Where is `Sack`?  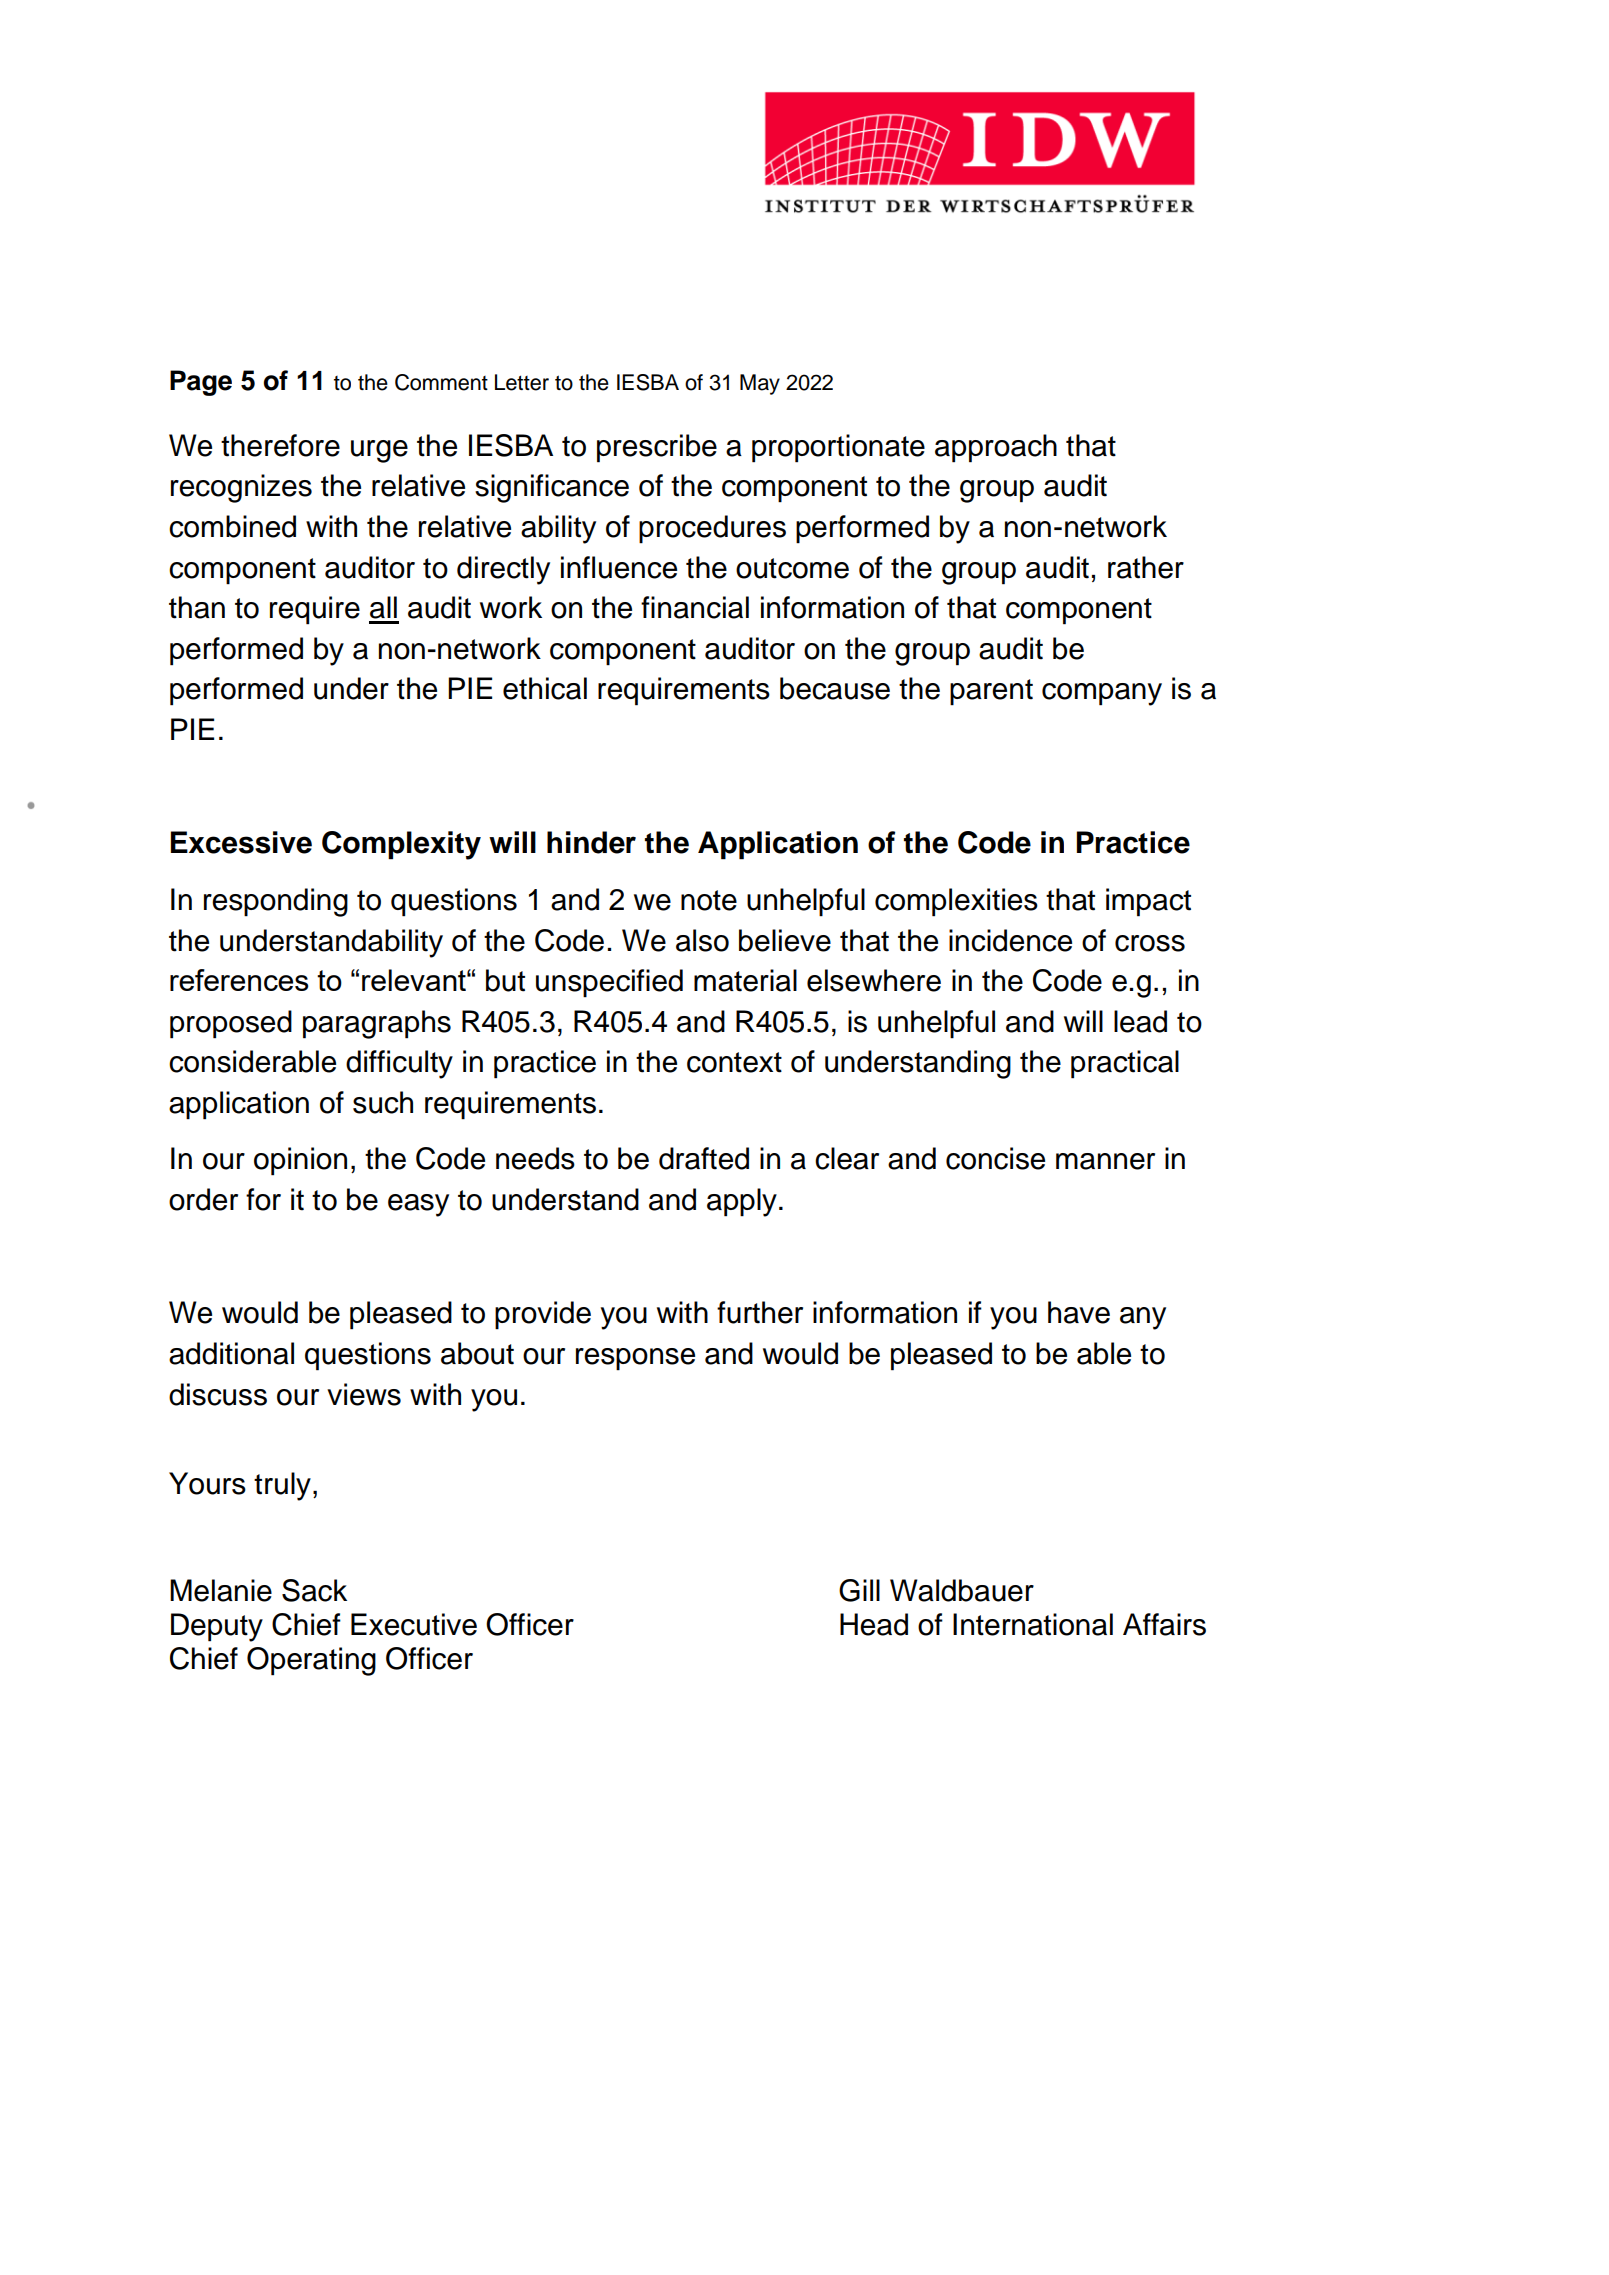
Sack is located at coordinates (314, 1590).
